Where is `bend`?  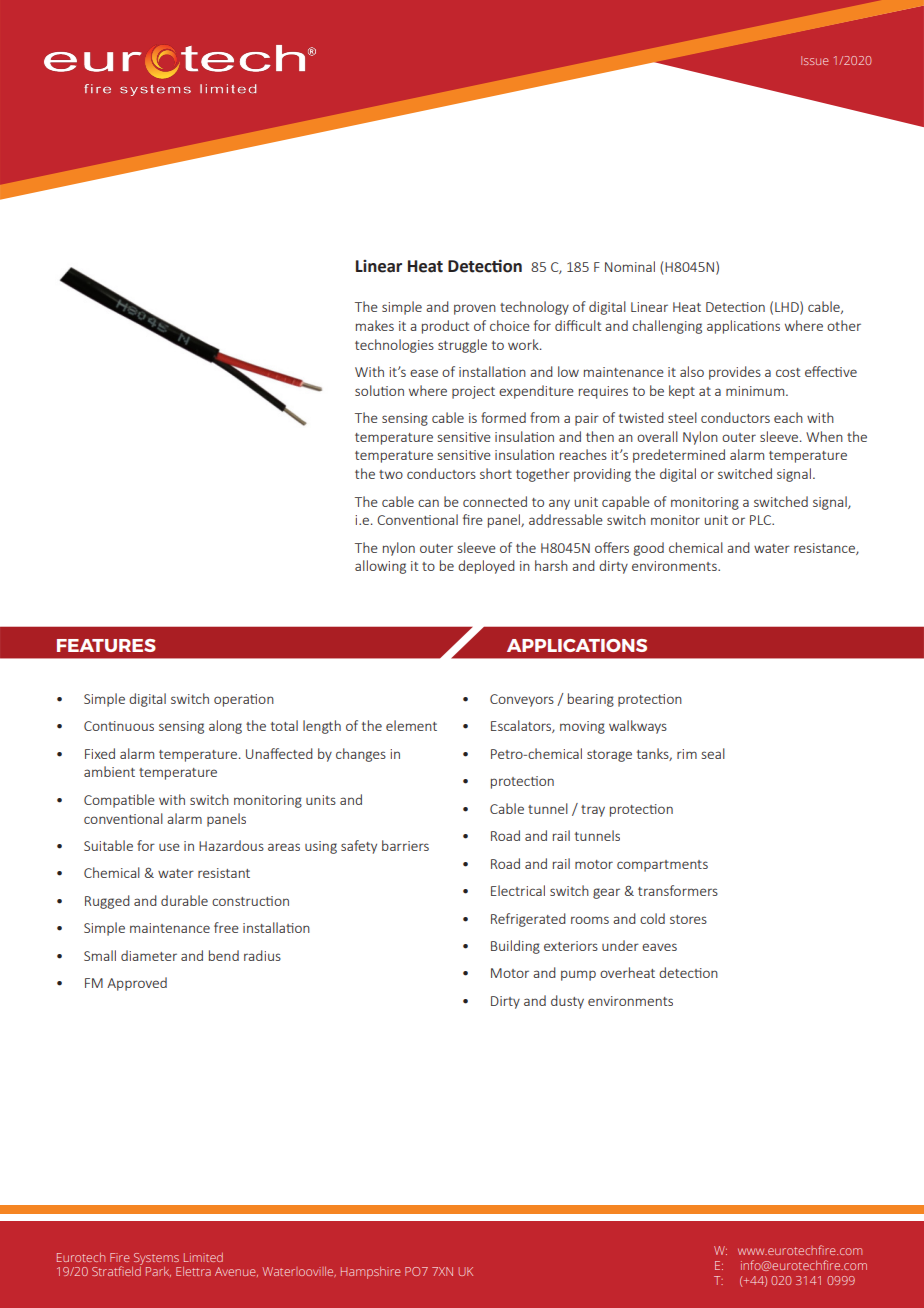
bend is located at coordinates (224, 955).
